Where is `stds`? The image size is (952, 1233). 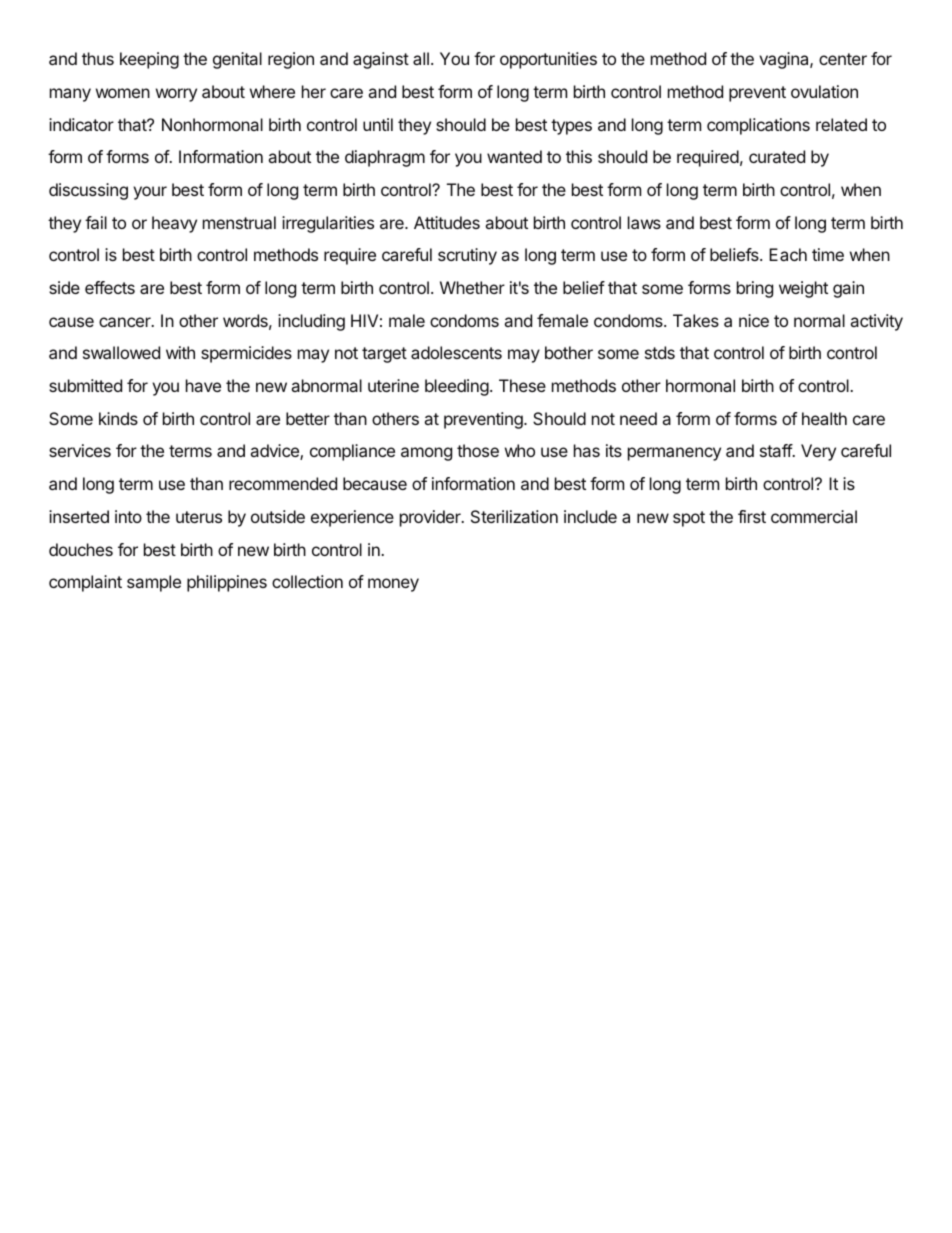
stds is located at coordinates (660, 352).
